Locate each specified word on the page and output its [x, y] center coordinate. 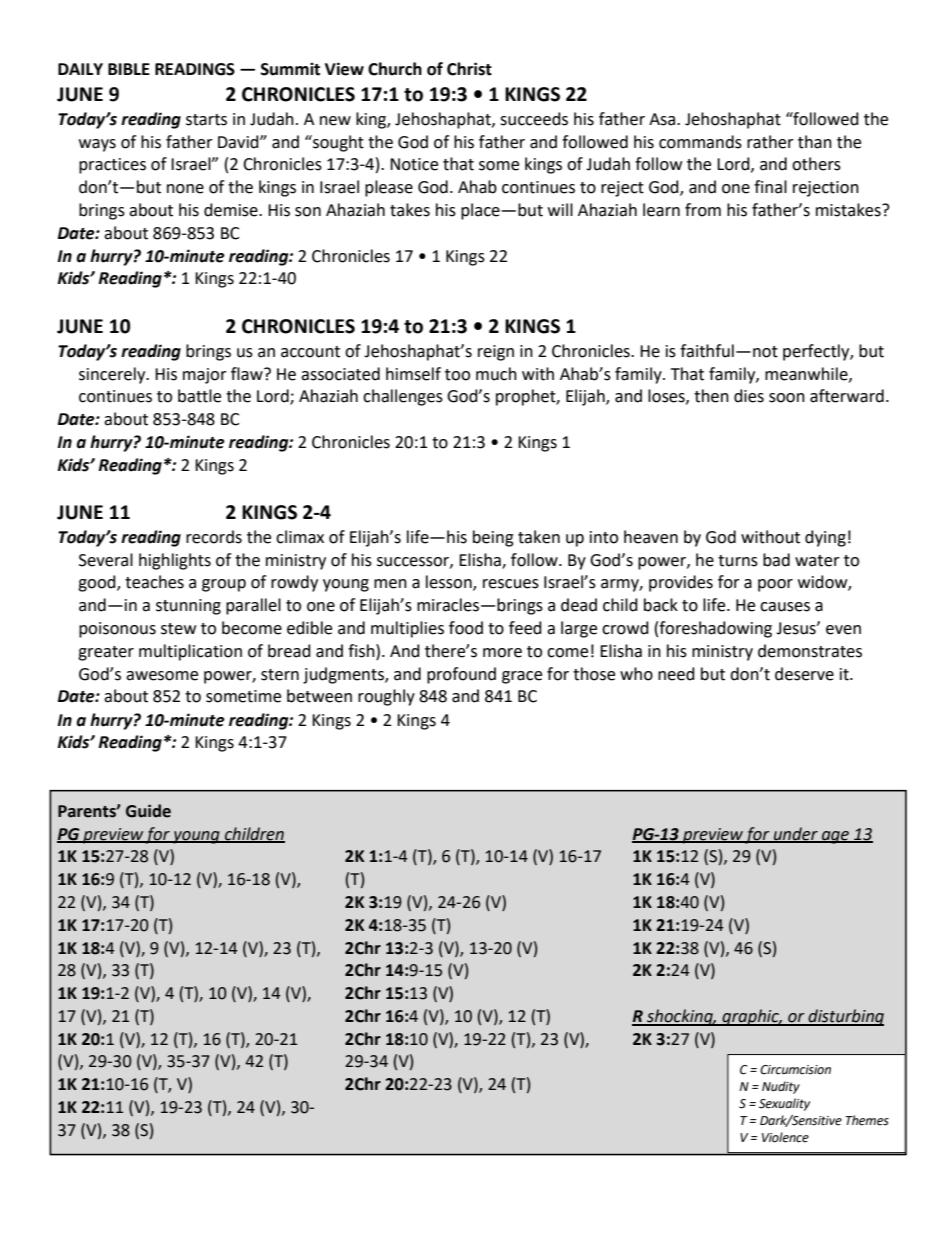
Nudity [781, 1087]
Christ [469, 69]
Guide [148, 811]
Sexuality [784, 1104]
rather [770, 142]
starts [206, 120]
